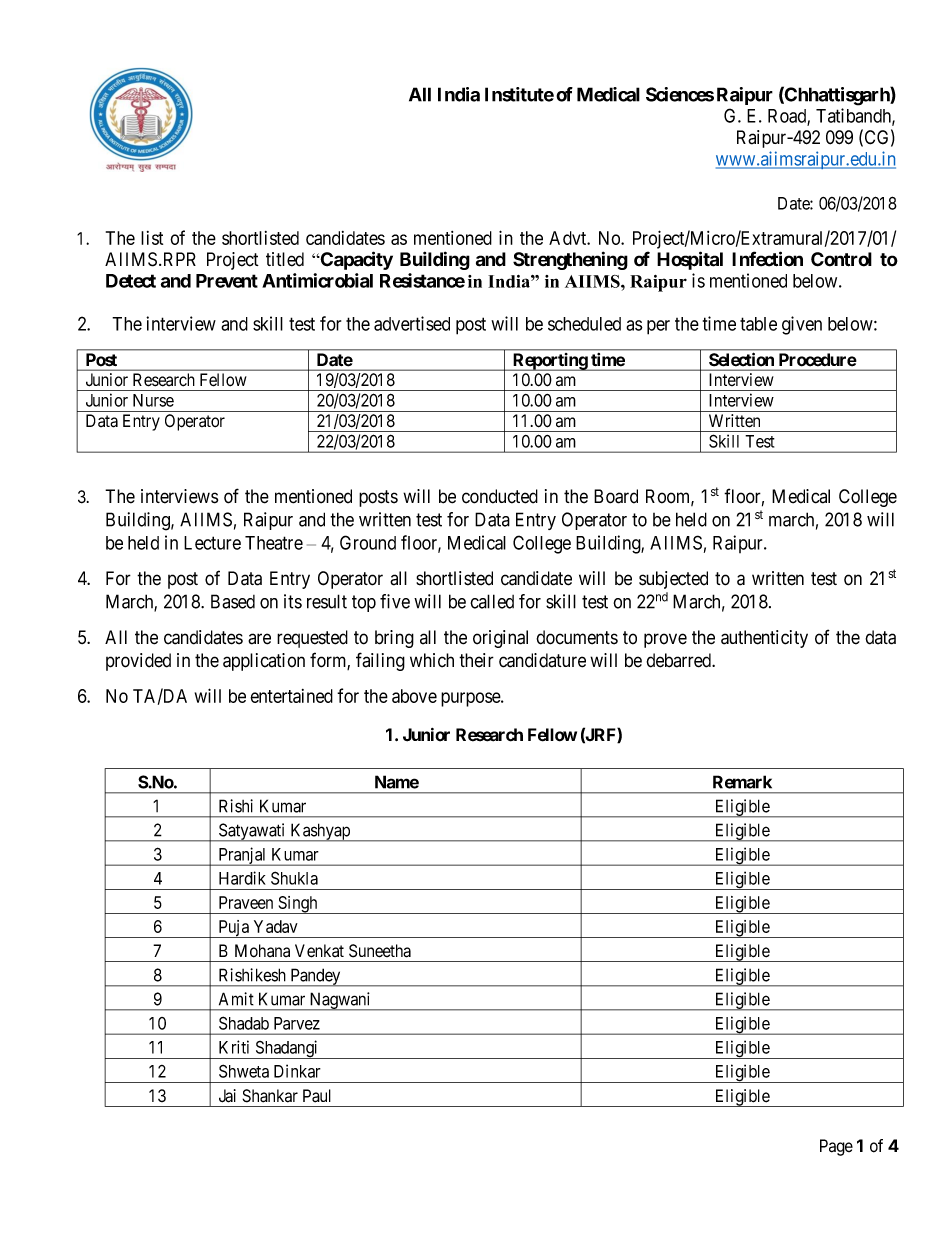 The height and width of the image is (1233, 952). What do you see at coordinates (227, 281) in the image?
I see `Prevent` at bounding box center [227, 281].
